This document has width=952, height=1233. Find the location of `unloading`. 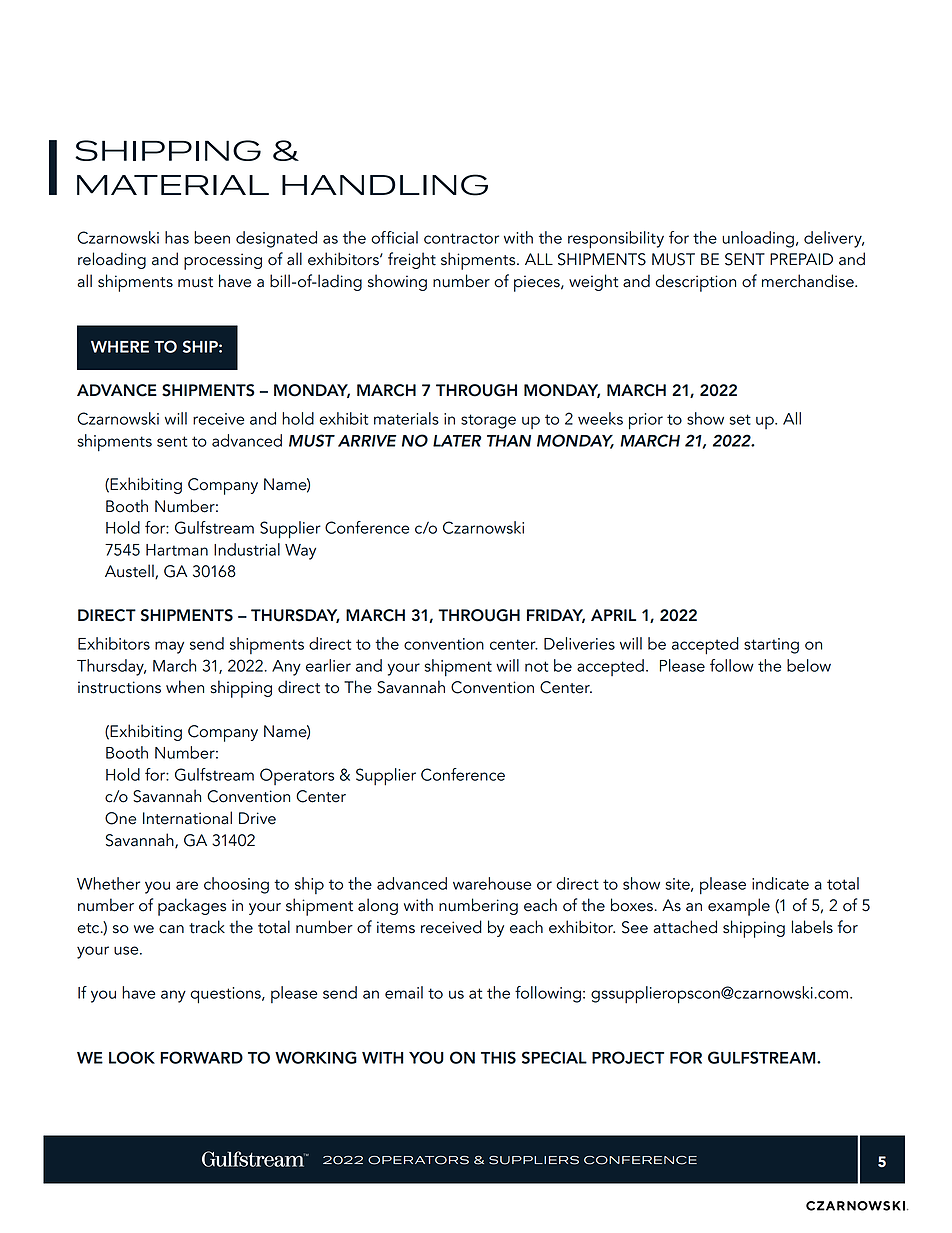

unloading is located at coordinates (758, 239).
